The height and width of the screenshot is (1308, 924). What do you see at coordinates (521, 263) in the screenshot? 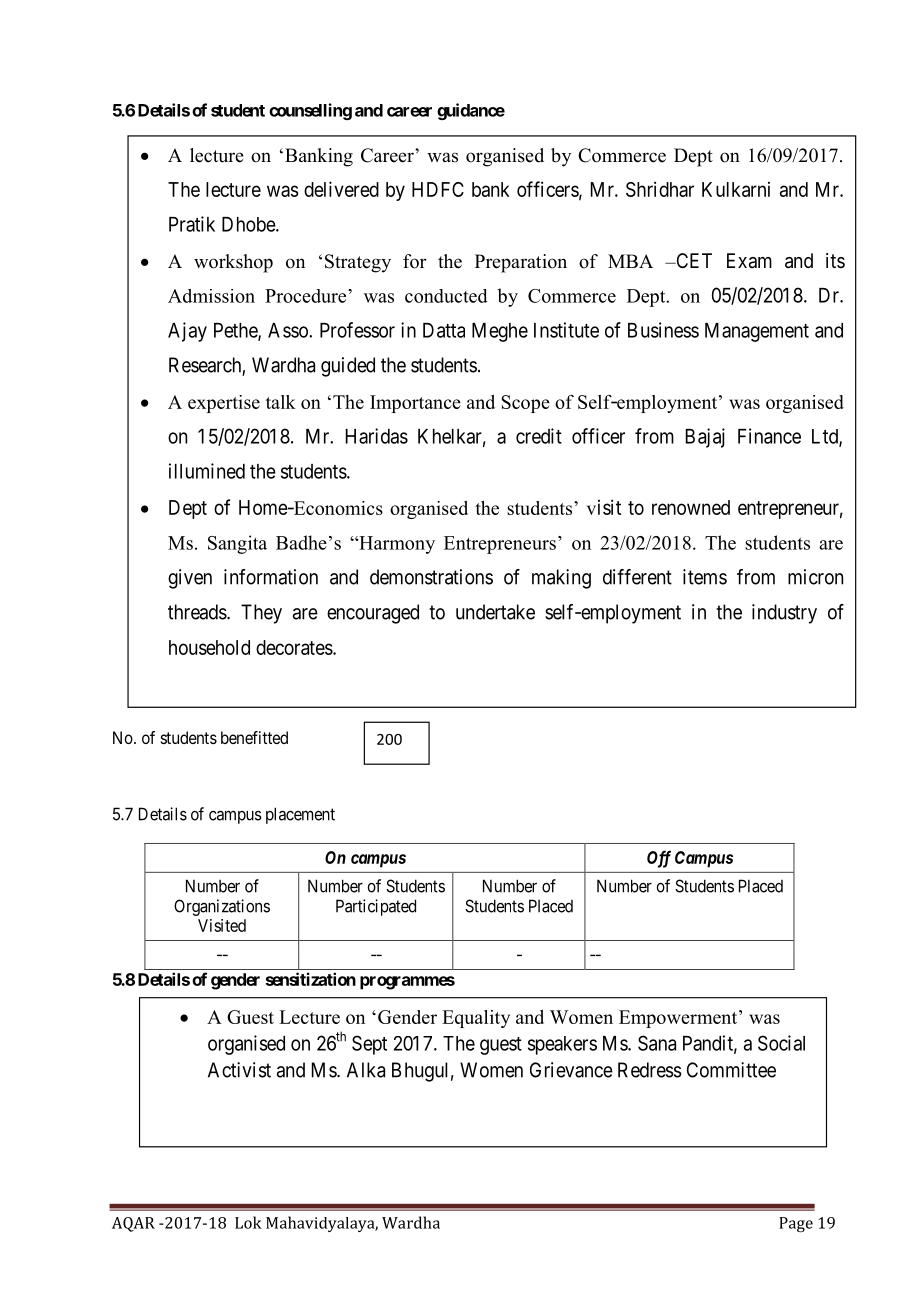
I see `Preparation` at bounding box center [521, 263].
